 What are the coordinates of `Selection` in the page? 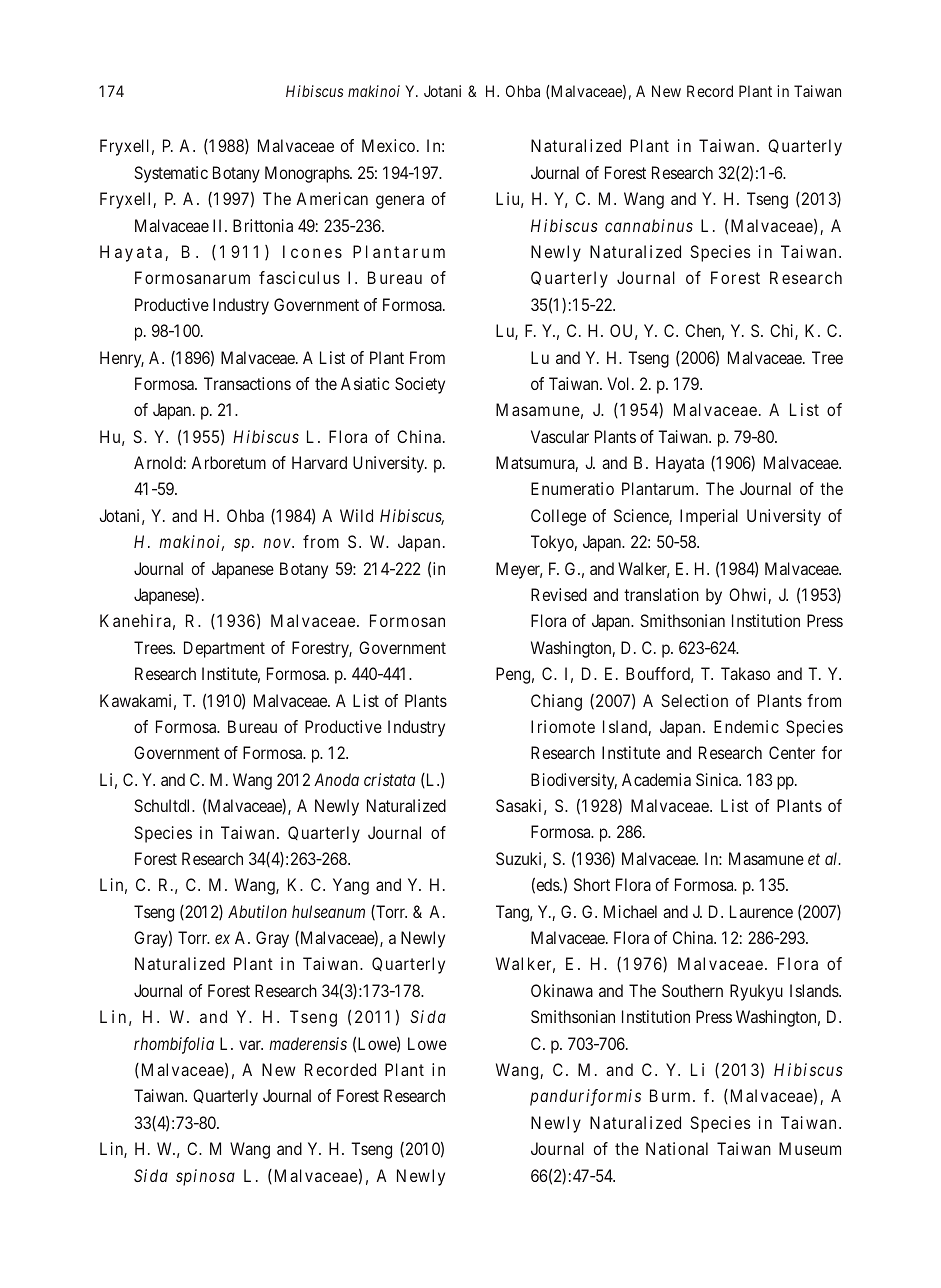 It's located at (695, 700).
